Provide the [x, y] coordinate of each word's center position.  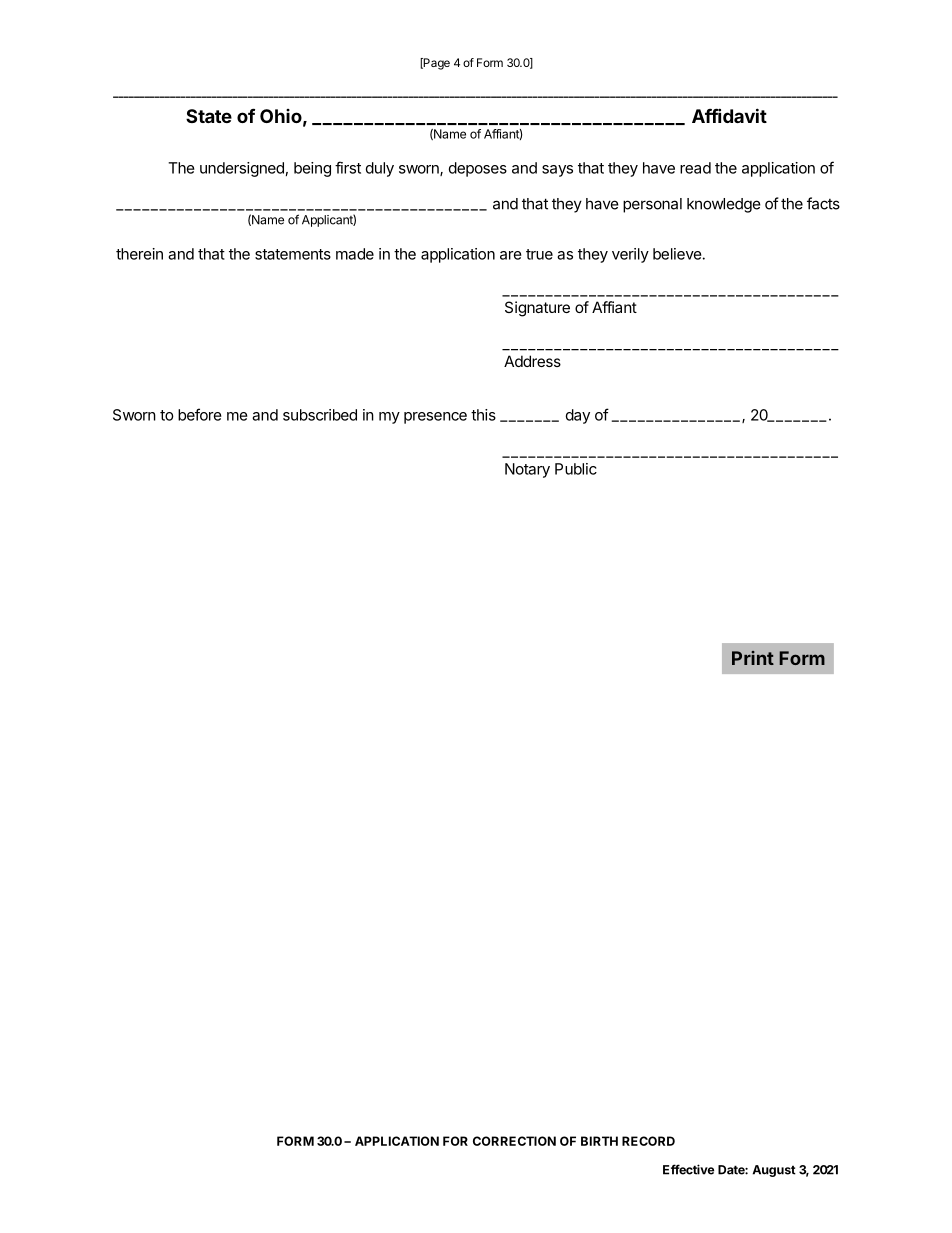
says [557, 171]
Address [532, 361]
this [483, 415]
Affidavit [729, 115]
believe [677, 254]
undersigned [242, 169]
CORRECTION [514, 1141]
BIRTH [599, 1141]
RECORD [648, 1141]
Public [576, 469]
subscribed [320, 415]
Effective [688, 1169]
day [578, 416]
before [200, 414]
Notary [527, 470]
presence [435, 418]
